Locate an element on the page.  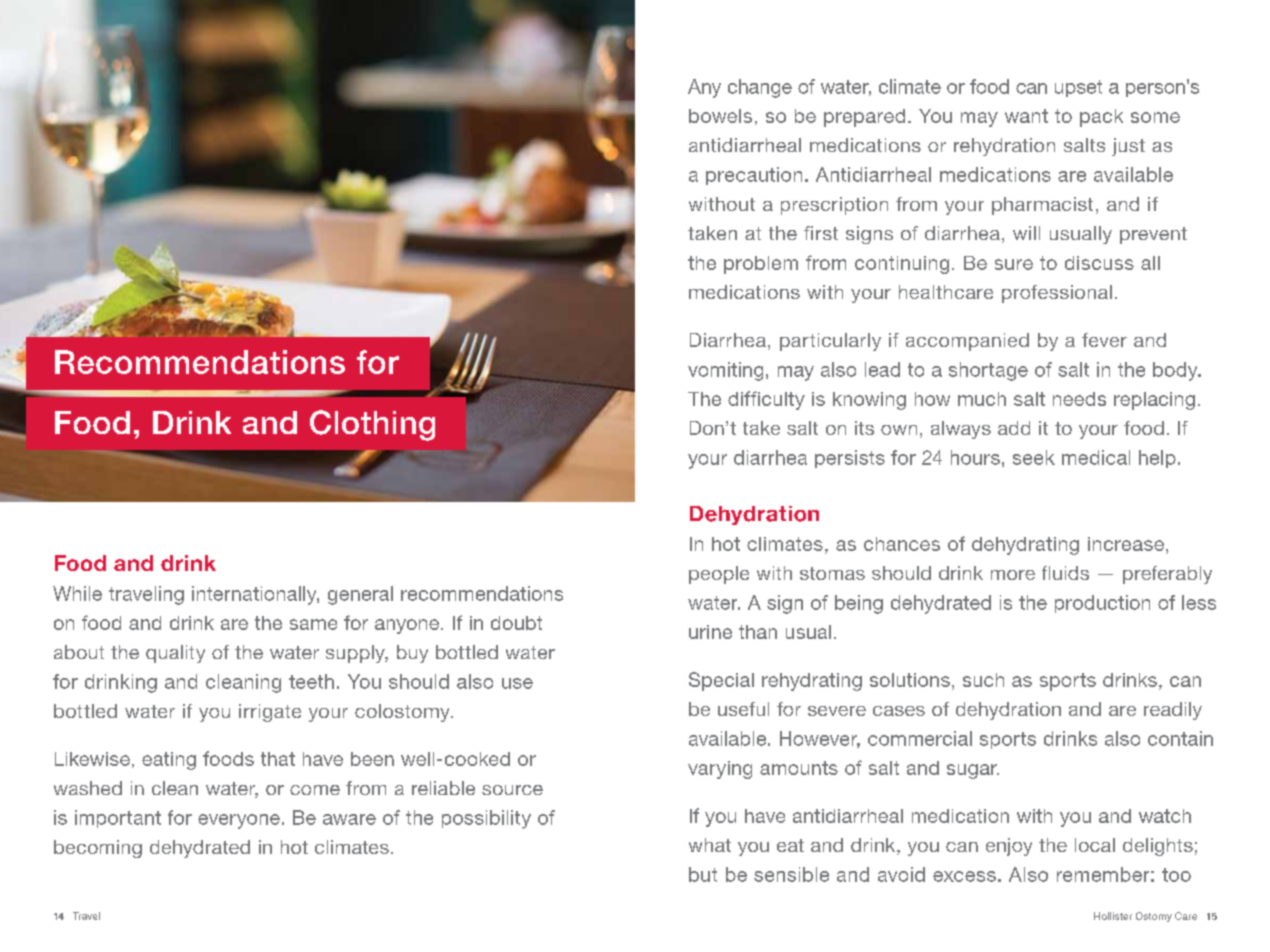
but is located at coordinates (703, 874).
